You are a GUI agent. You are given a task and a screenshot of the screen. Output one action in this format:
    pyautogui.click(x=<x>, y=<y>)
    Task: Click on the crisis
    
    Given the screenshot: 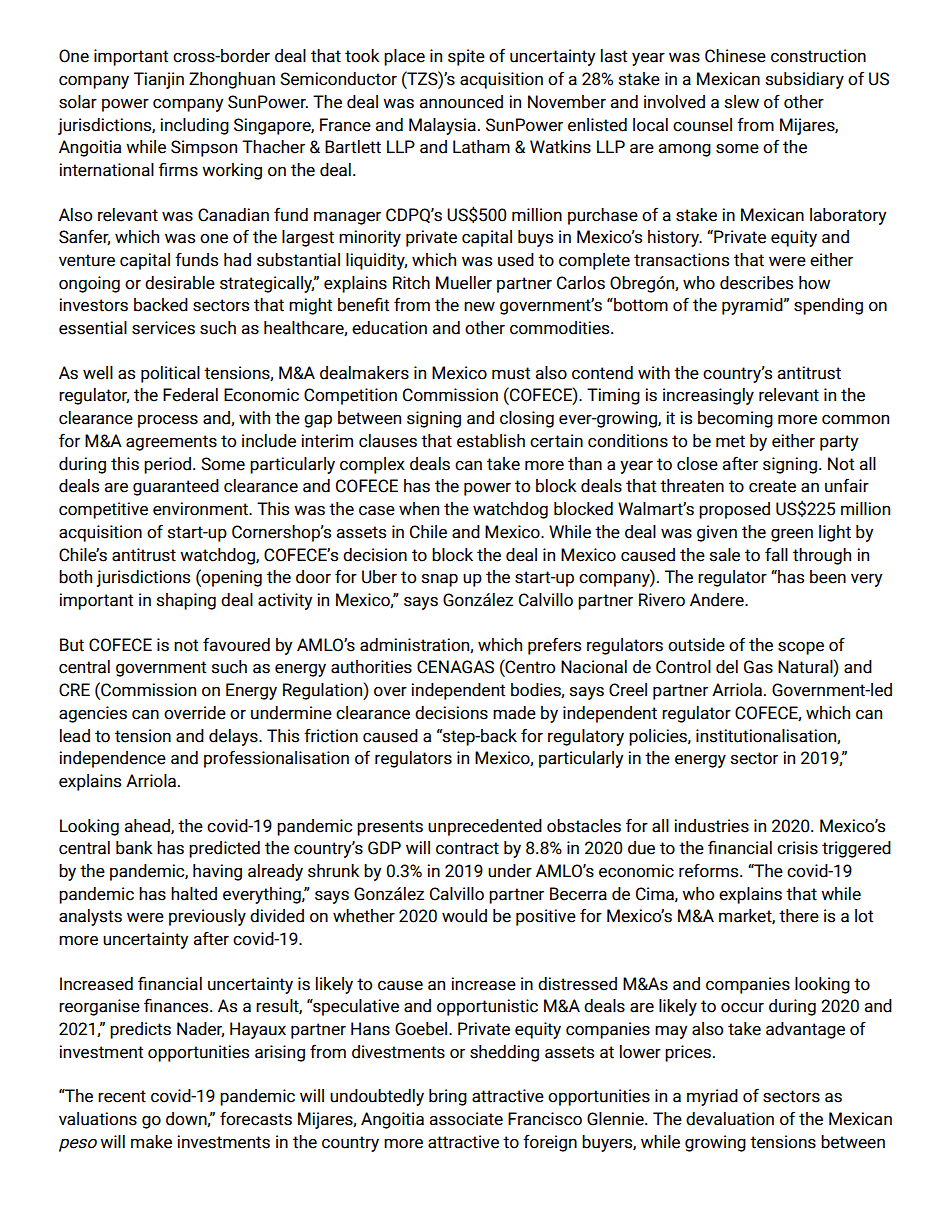 What is the action you would take?
    pyautogui.click(x=797, y=848)
